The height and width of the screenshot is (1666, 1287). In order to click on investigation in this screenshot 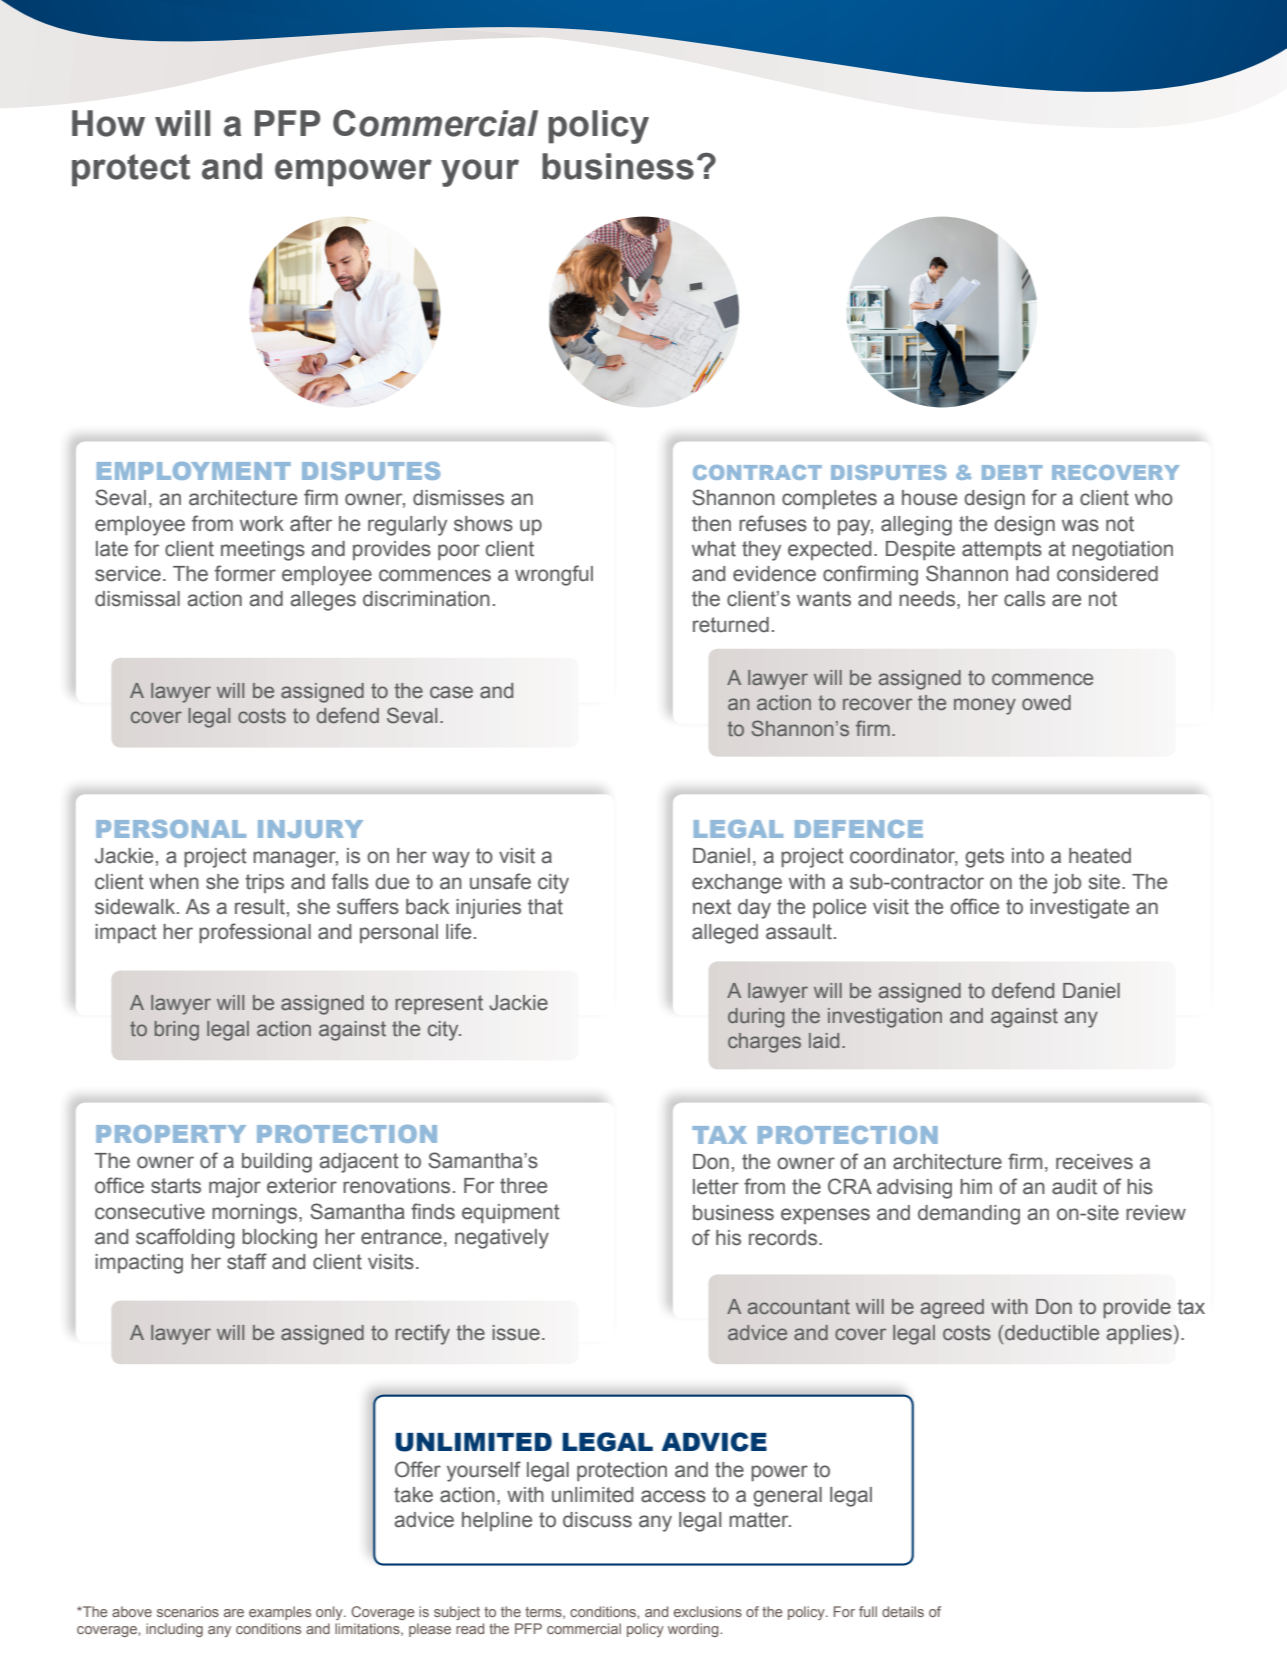, I will do `click(885, 1018)`.
